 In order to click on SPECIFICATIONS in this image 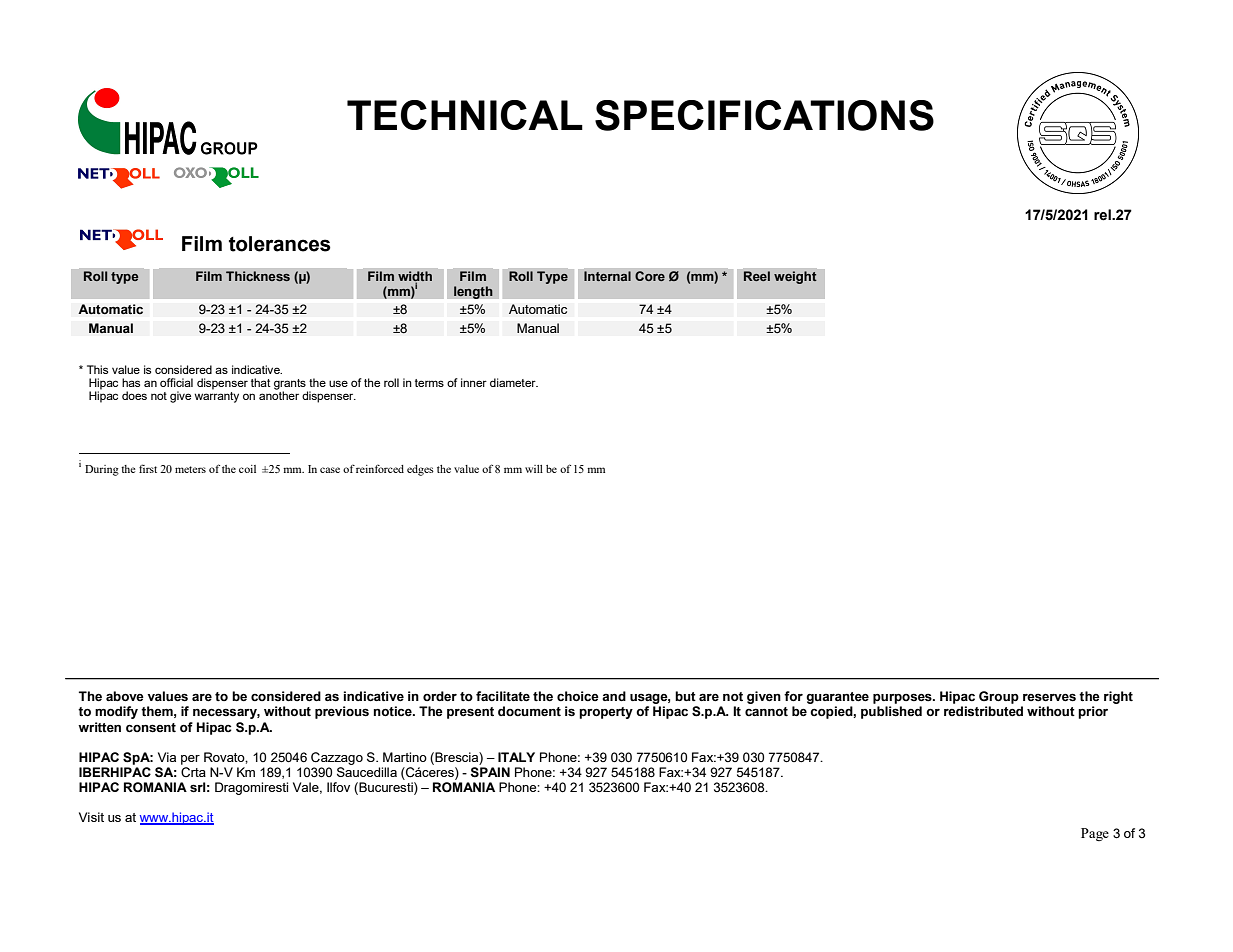, I will do `click(764, 115)`.
